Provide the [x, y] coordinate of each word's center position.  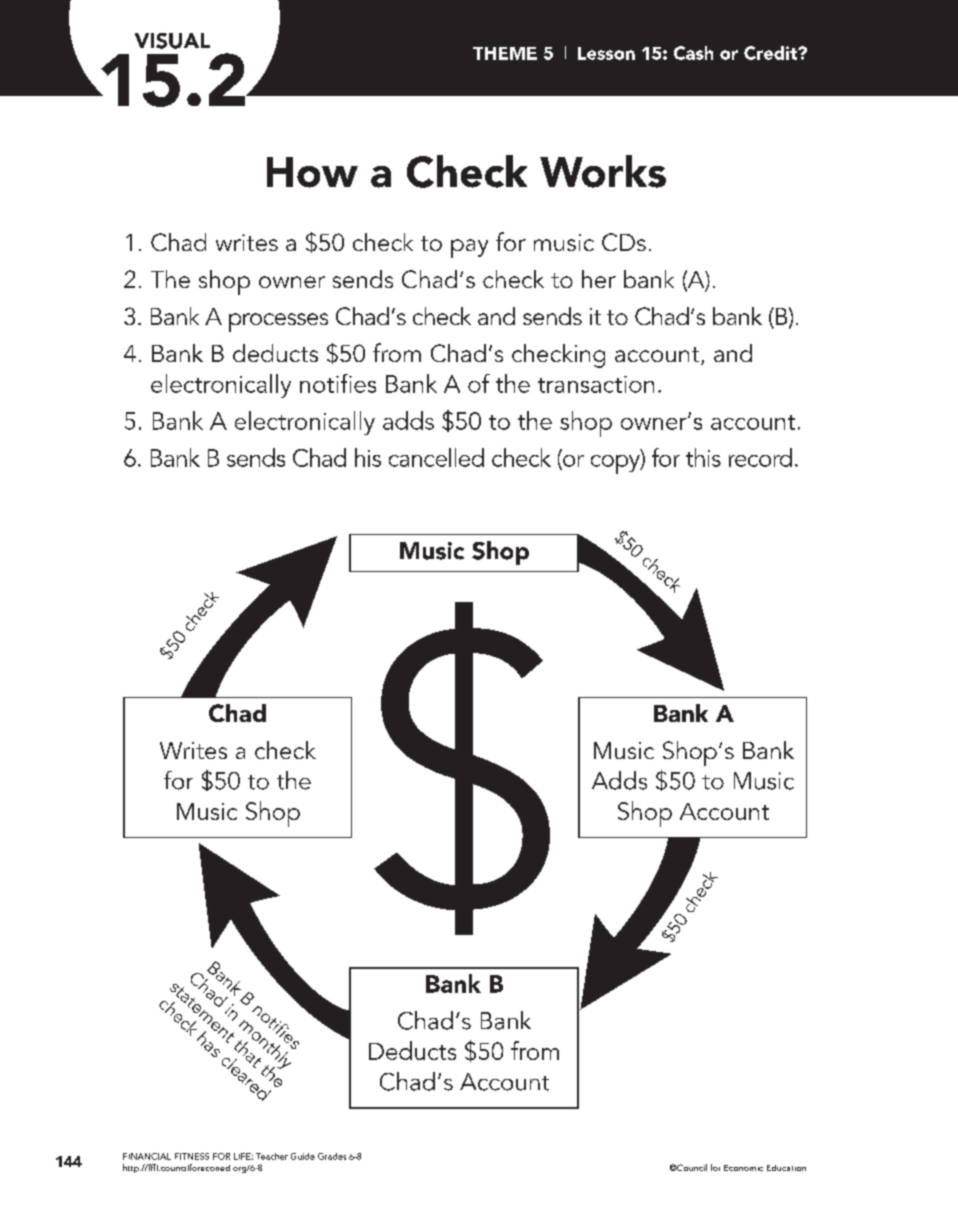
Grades [332, 1156]
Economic [743, 1168]
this [703, 457]
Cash [693, 53]
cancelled [436, 457]
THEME [505, 53]
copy [616, 464]
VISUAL [172, 41]
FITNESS [192, 1156]
